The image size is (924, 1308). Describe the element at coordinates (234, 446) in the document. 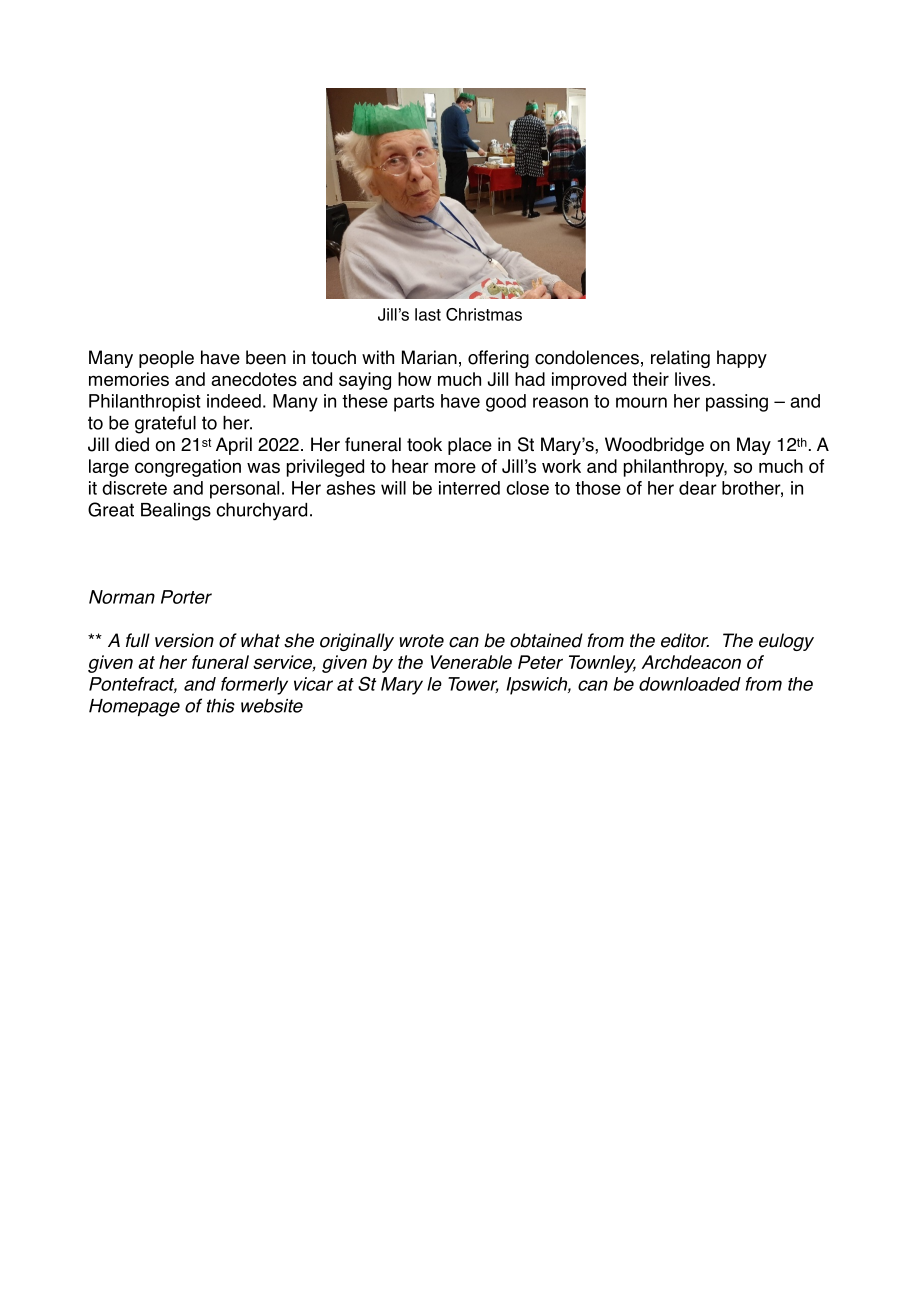

I see `April` at that location.
